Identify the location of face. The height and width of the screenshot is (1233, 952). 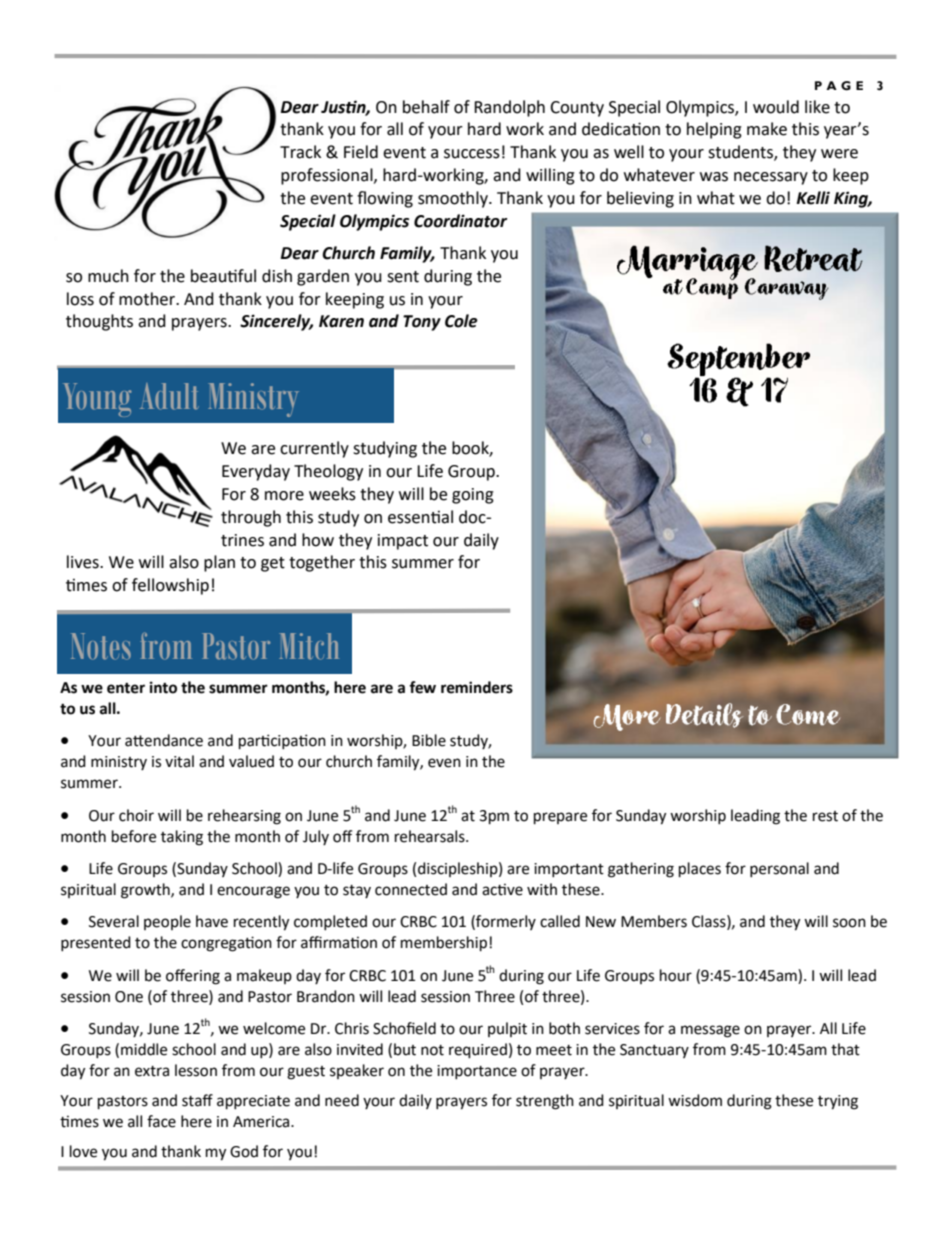
(161, 1121).
